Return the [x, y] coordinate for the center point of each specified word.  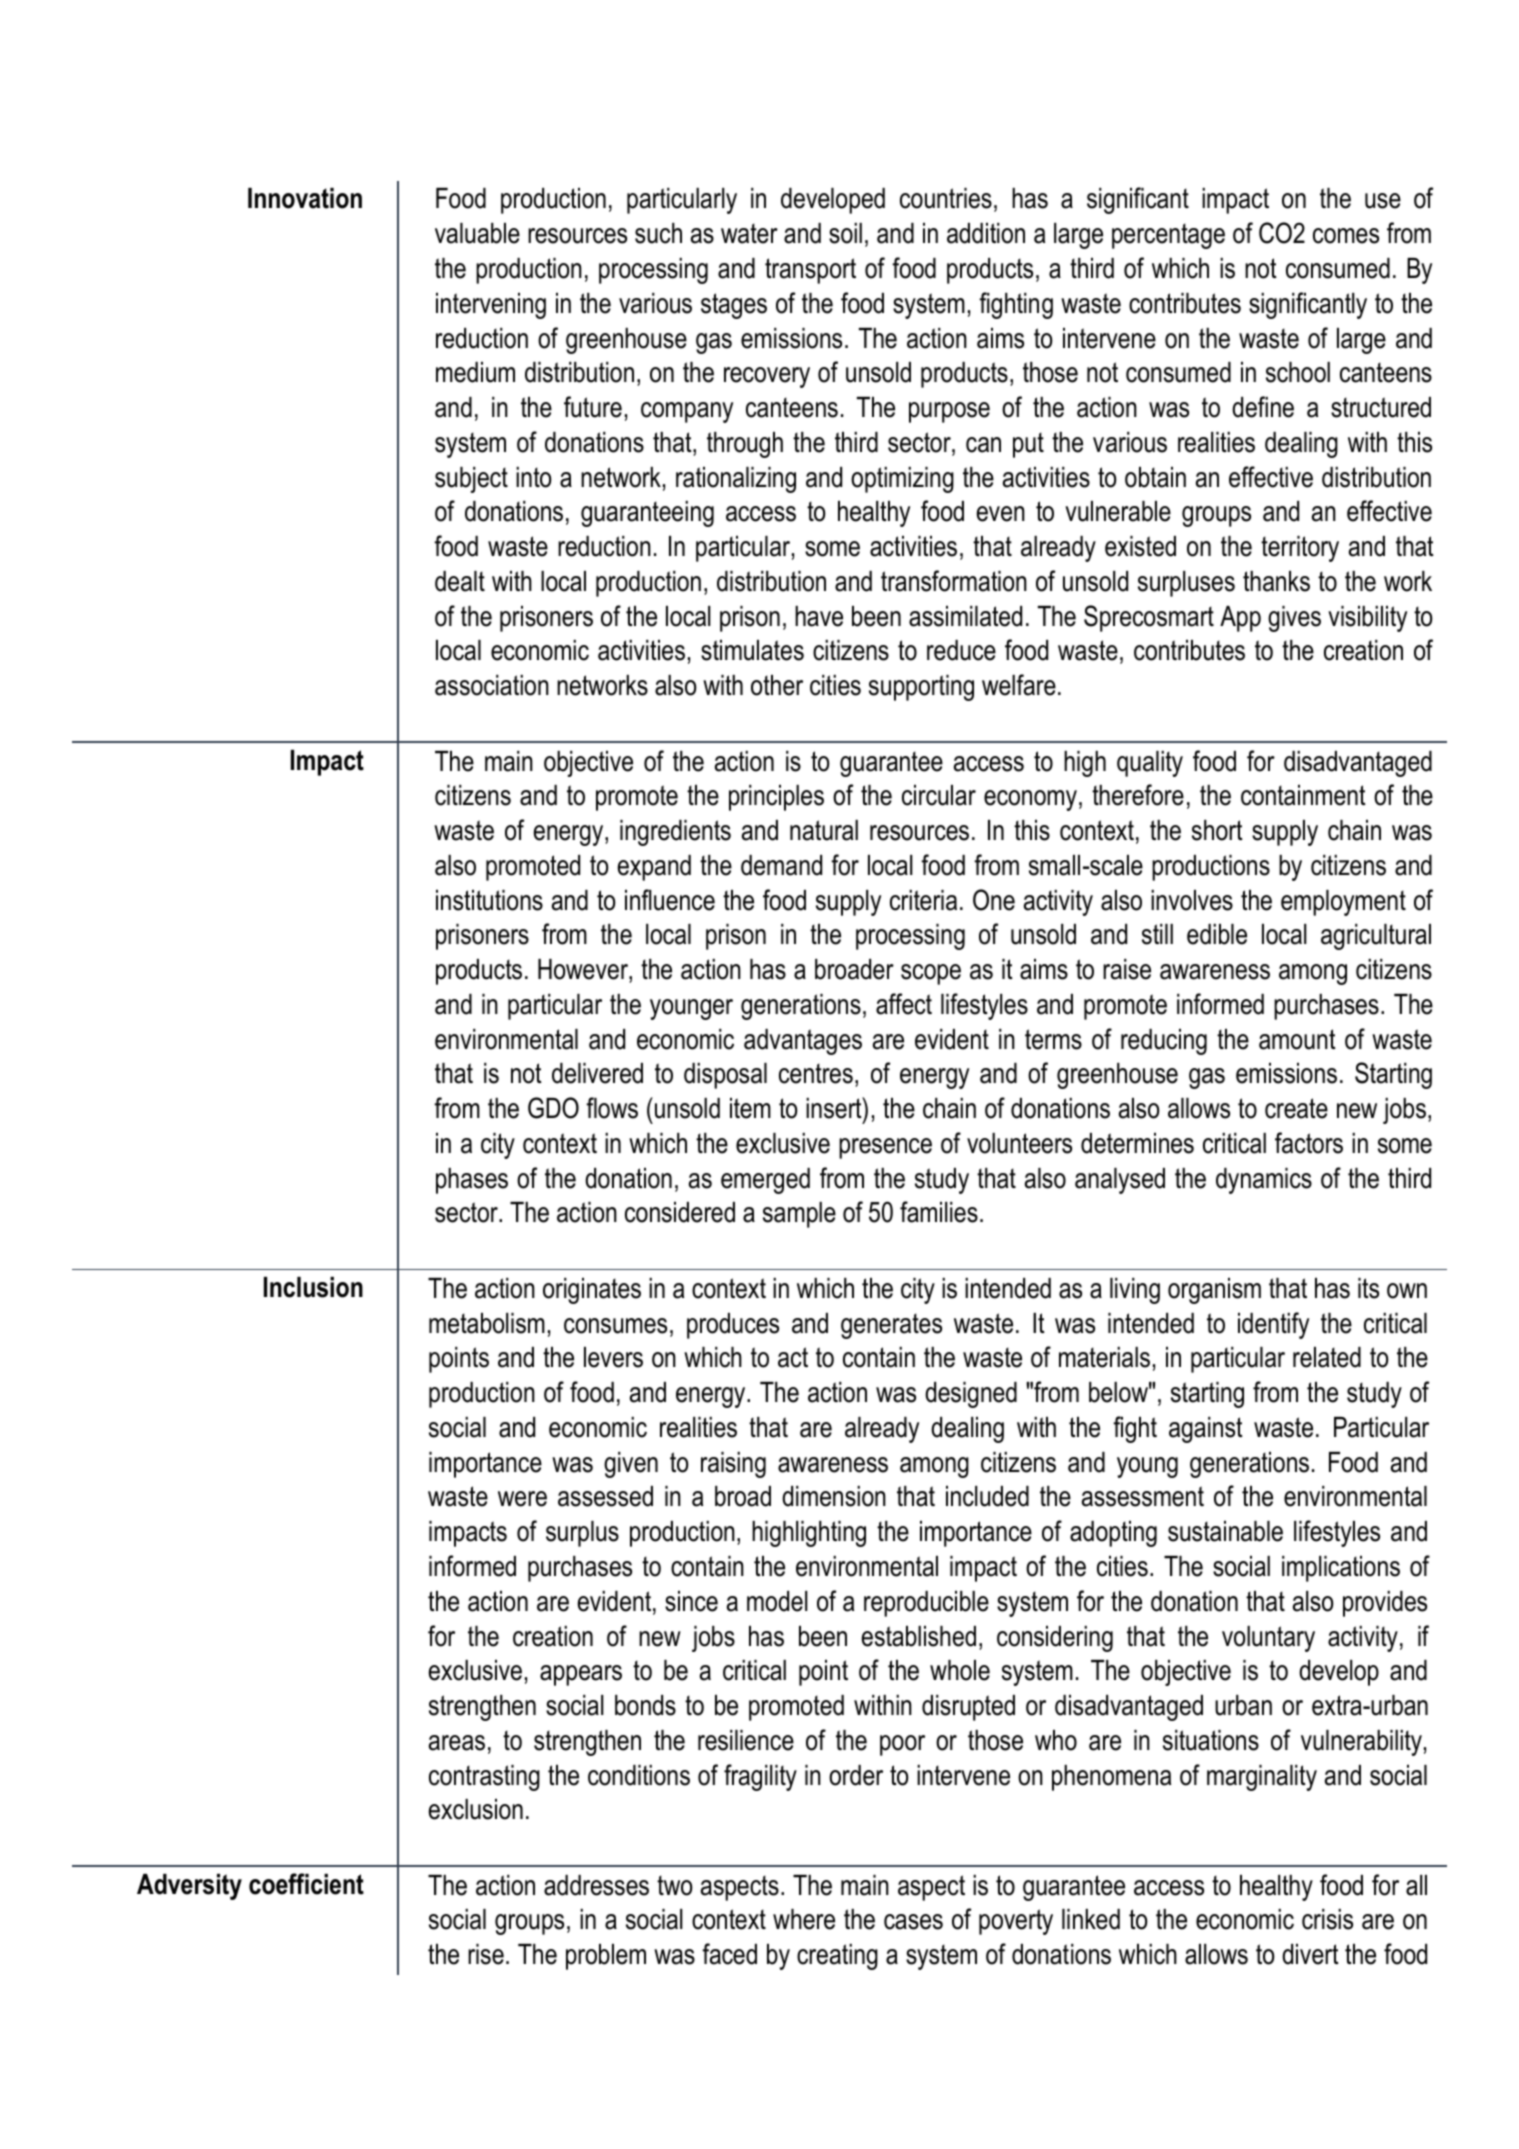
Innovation [305, 198]
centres [816, 1073]
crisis [1327, 1919]
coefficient [306, 1884]
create [1296, 1108]
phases [472, 1181]
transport [810, 271]
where [804, 1919]
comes [1346, 236]
